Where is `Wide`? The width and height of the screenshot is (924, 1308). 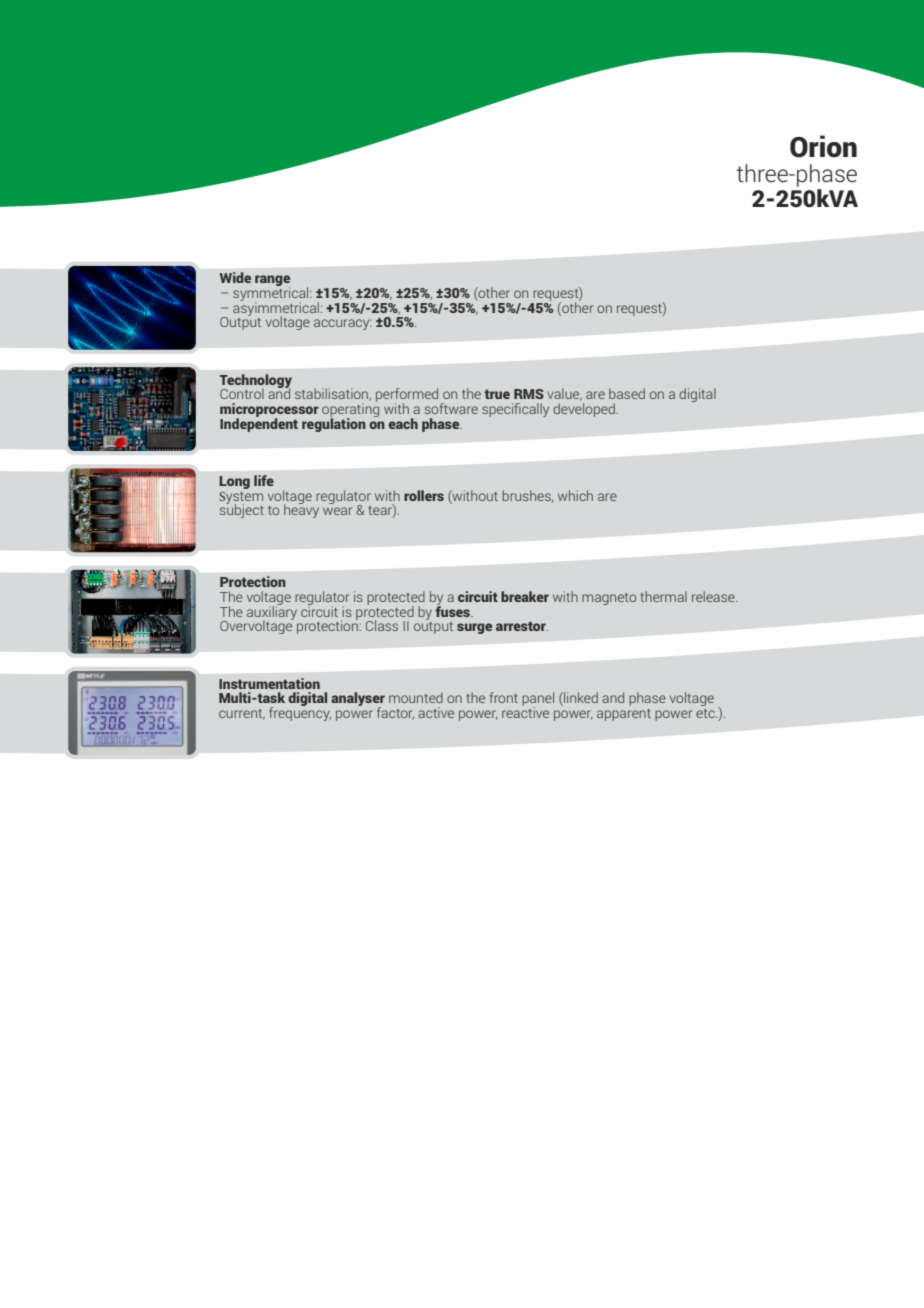
Wide is located at coordinates (235, 277).
